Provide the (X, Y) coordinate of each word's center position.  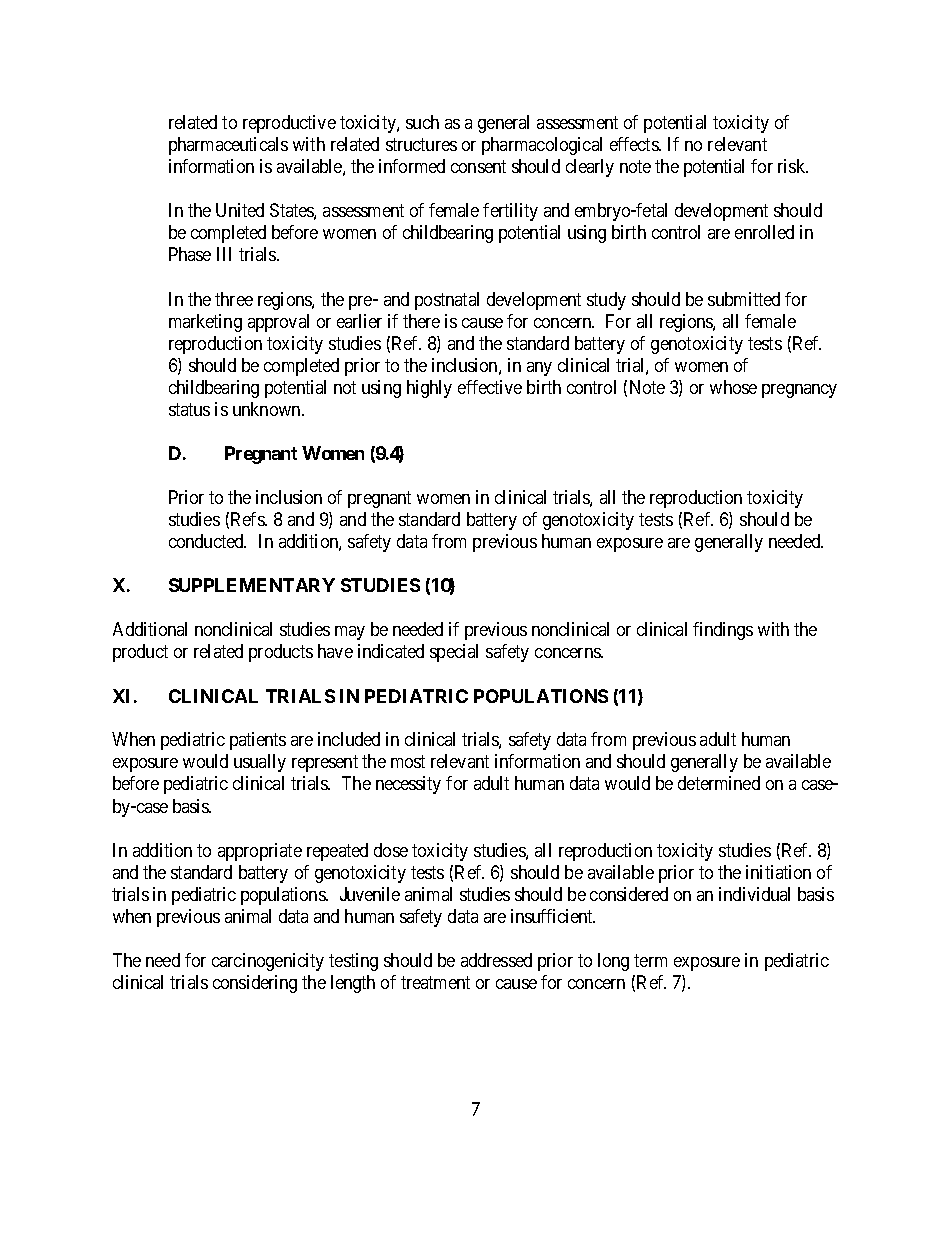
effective (490, 387)
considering (255, 984)
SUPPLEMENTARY (252, 585)
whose (733, 387)
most (408, 762)
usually (260, 763)
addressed (496, 960)
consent (478, 166)
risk (793, 166)
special (454, 653)
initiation (778, 872)
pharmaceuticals (228, 146)
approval (278, 323)
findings (723, 631)
